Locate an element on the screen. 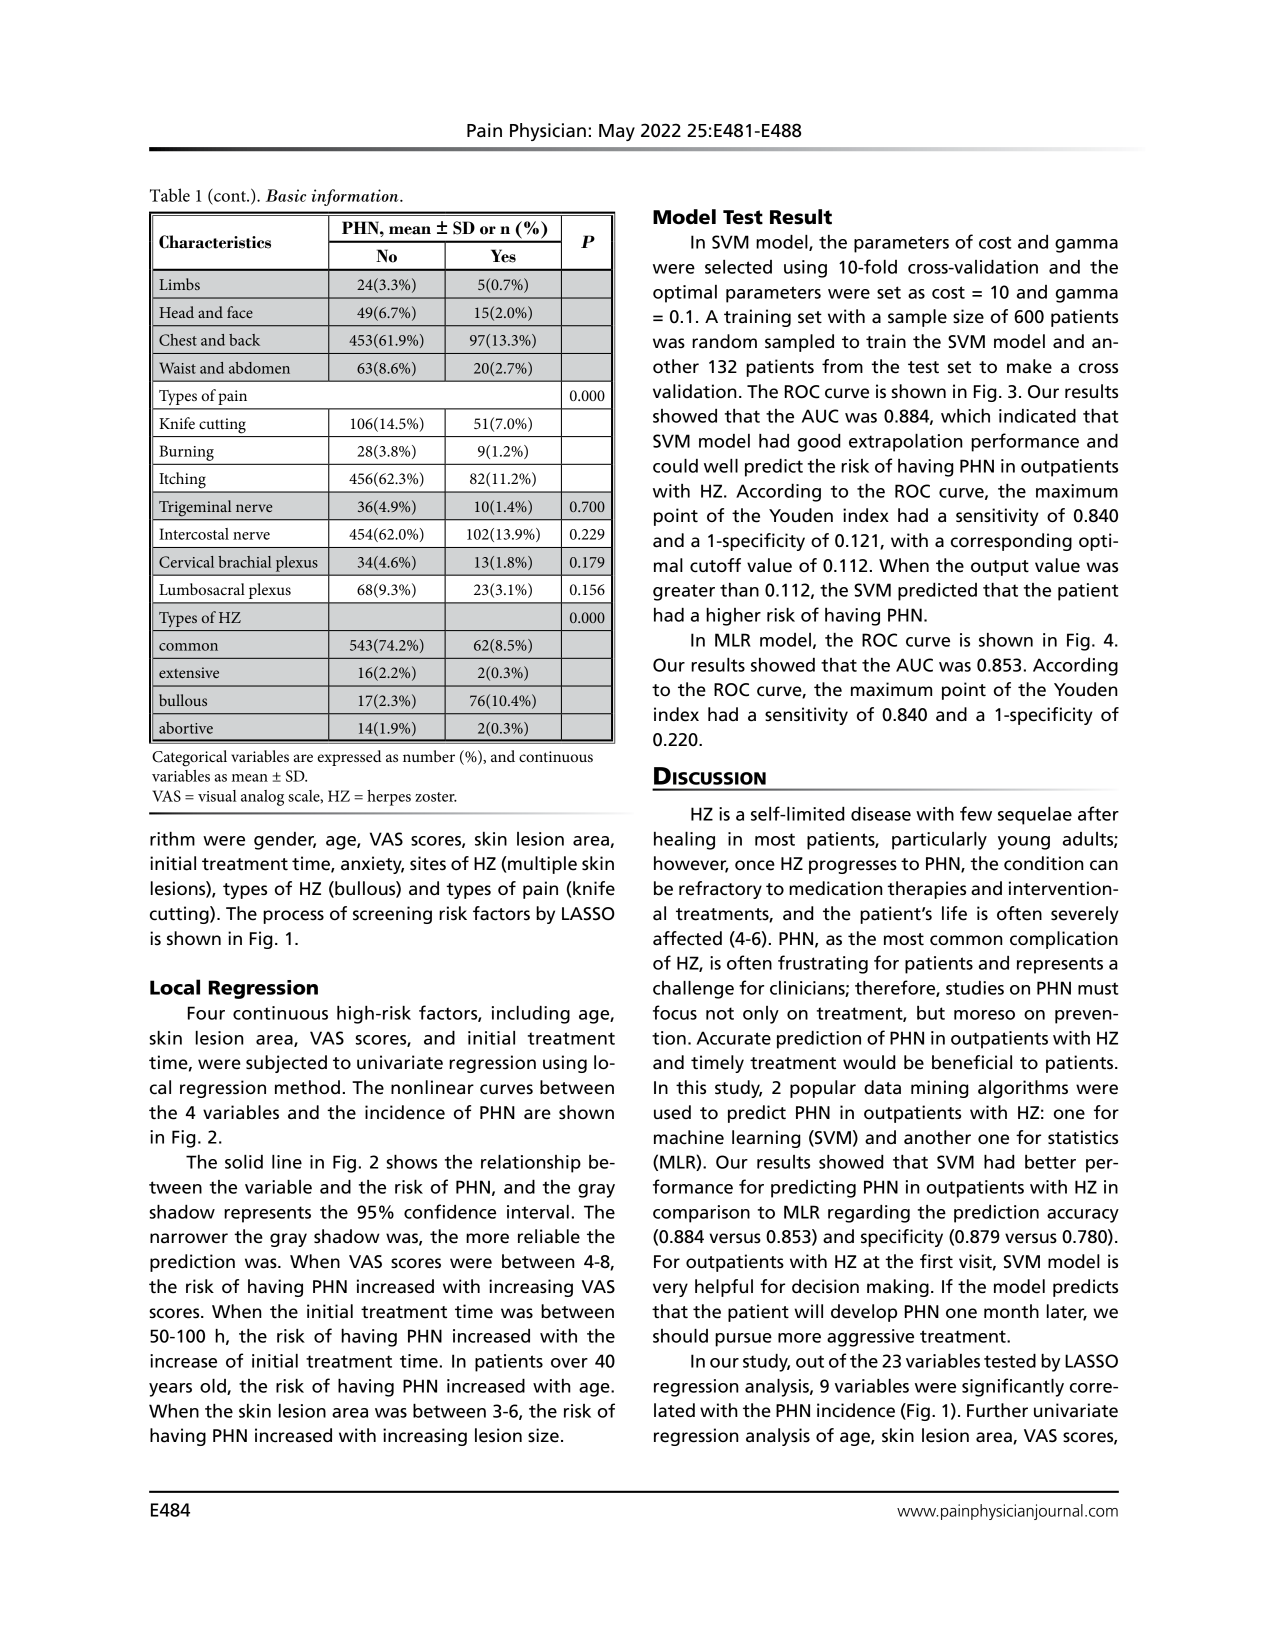  selected is located at coordinates (738, 267).
